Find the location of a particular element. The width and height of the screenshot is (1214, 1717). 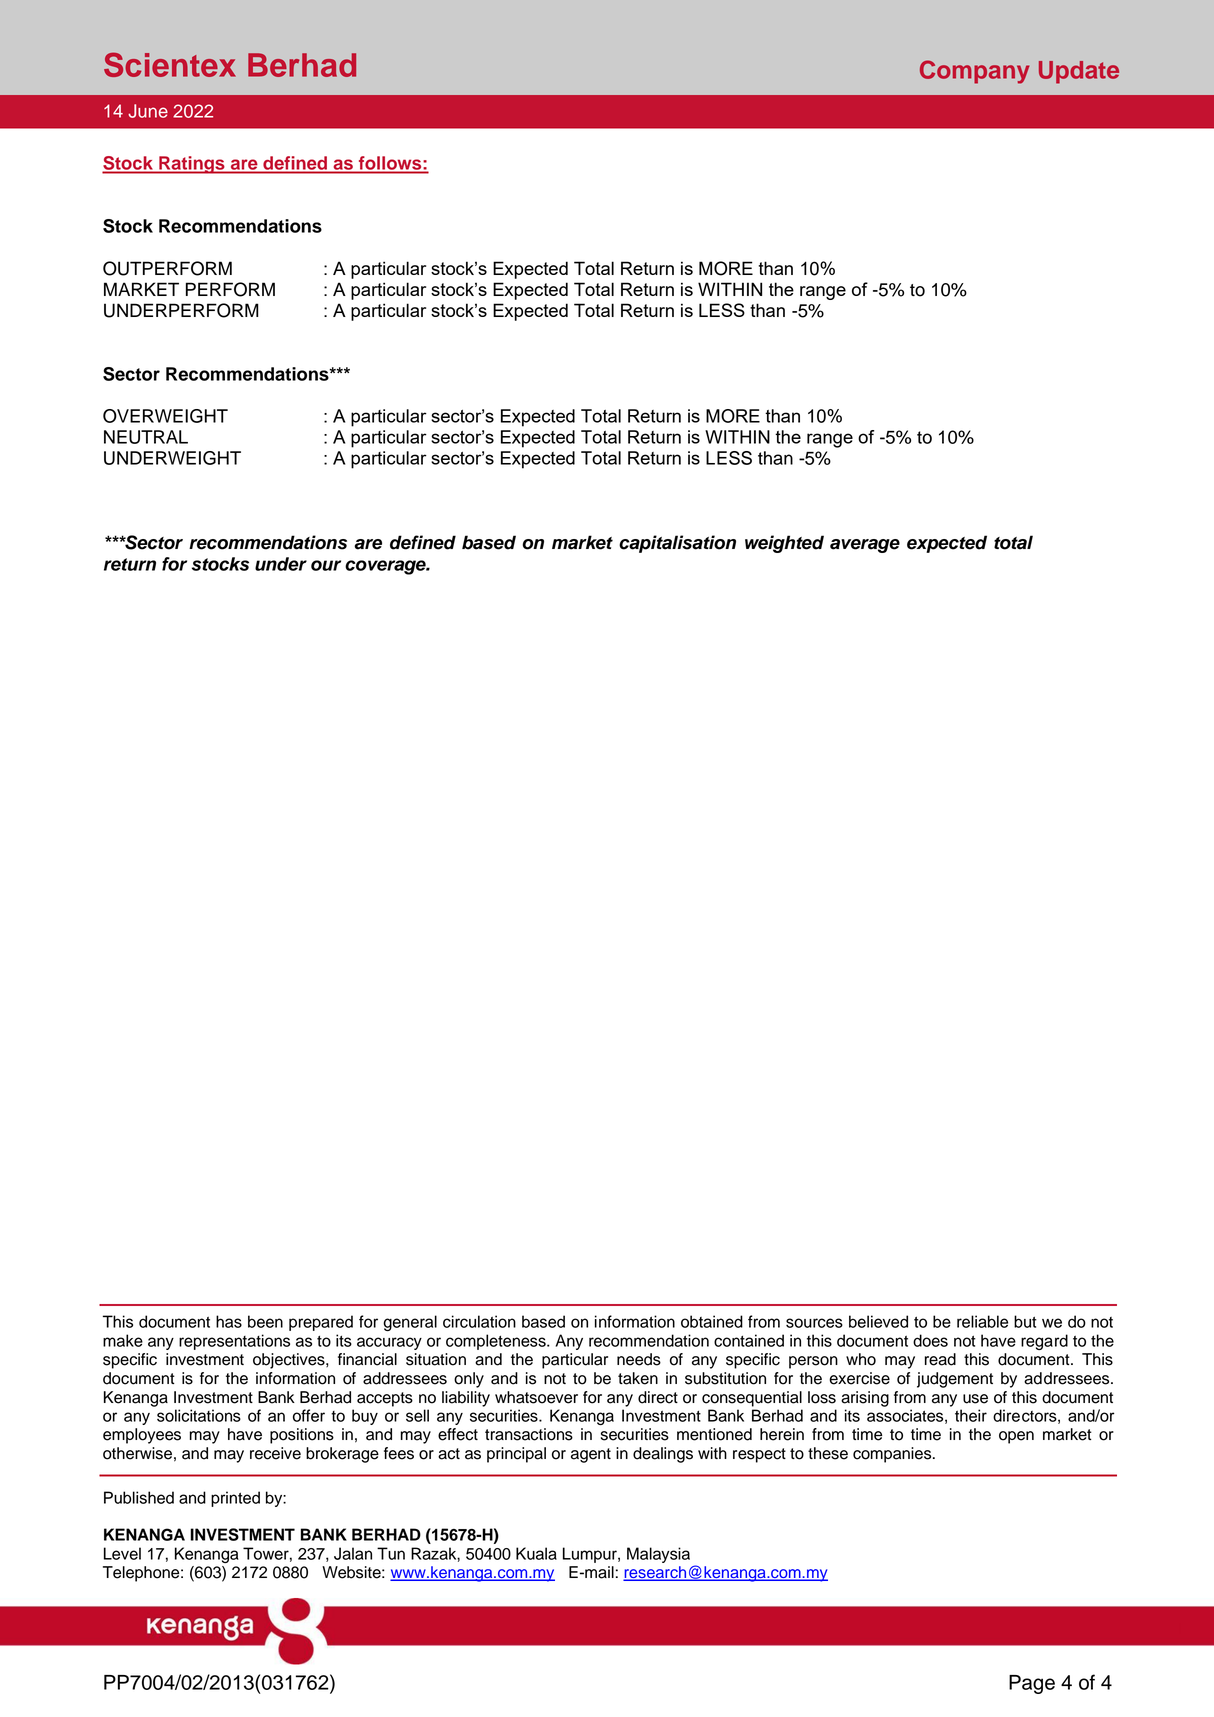

Level is located at coordinates (122, 1553).
